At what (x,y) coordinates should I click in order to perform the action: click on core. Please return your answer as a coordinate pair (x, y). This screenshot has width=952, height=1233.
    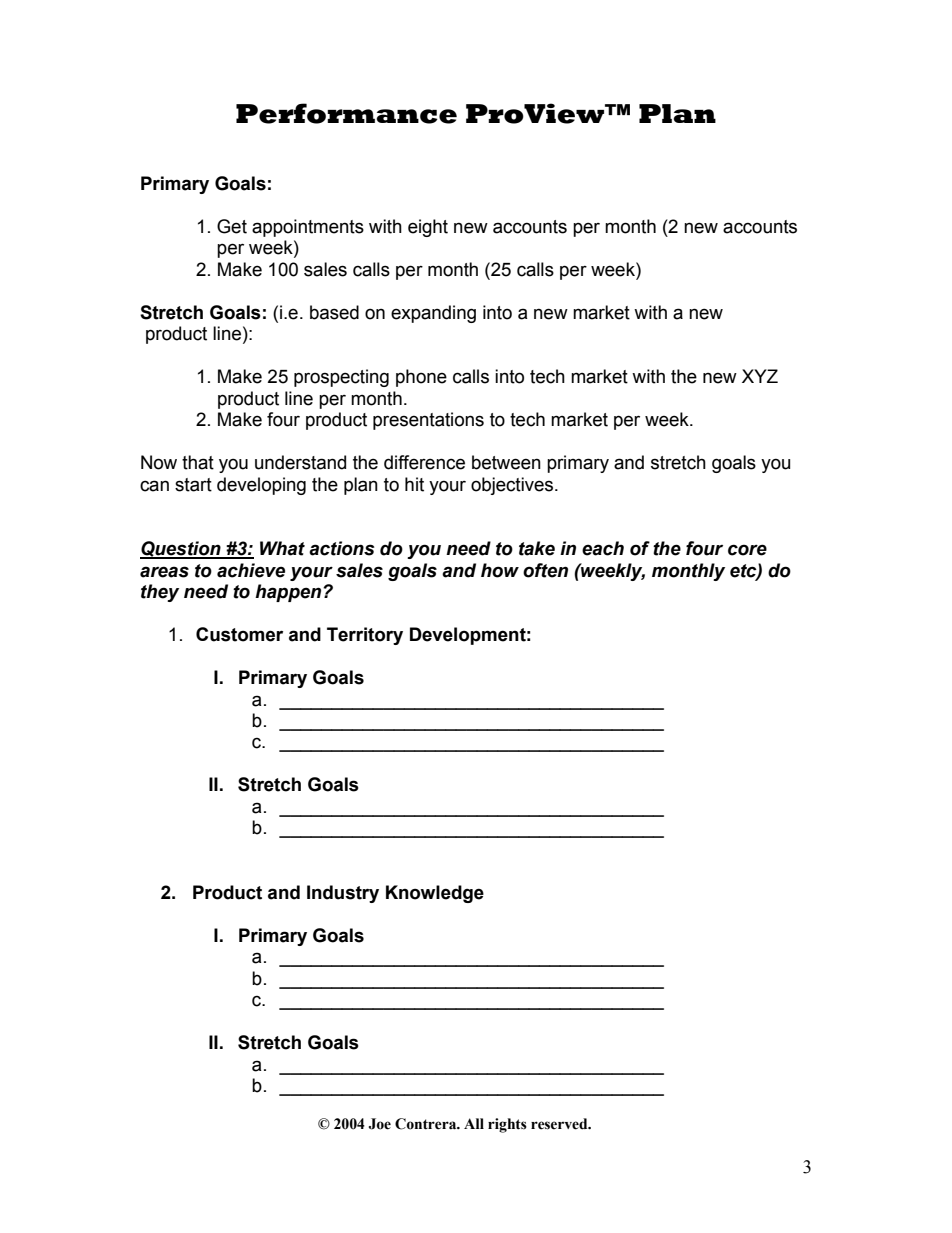
    Looking at the image, I should click on (747, 550).
